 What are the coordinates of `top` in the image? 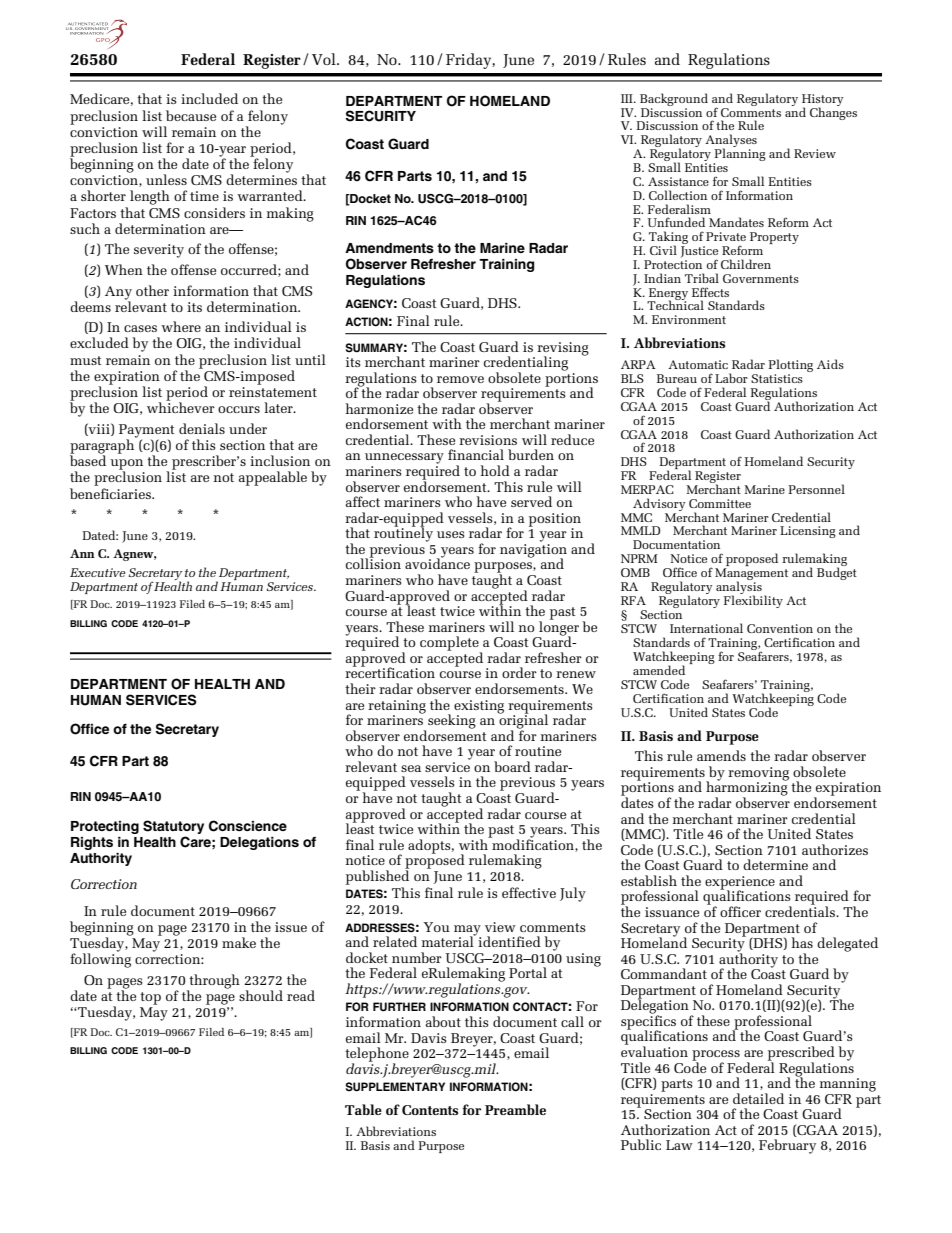 It's located at (150, 998).
